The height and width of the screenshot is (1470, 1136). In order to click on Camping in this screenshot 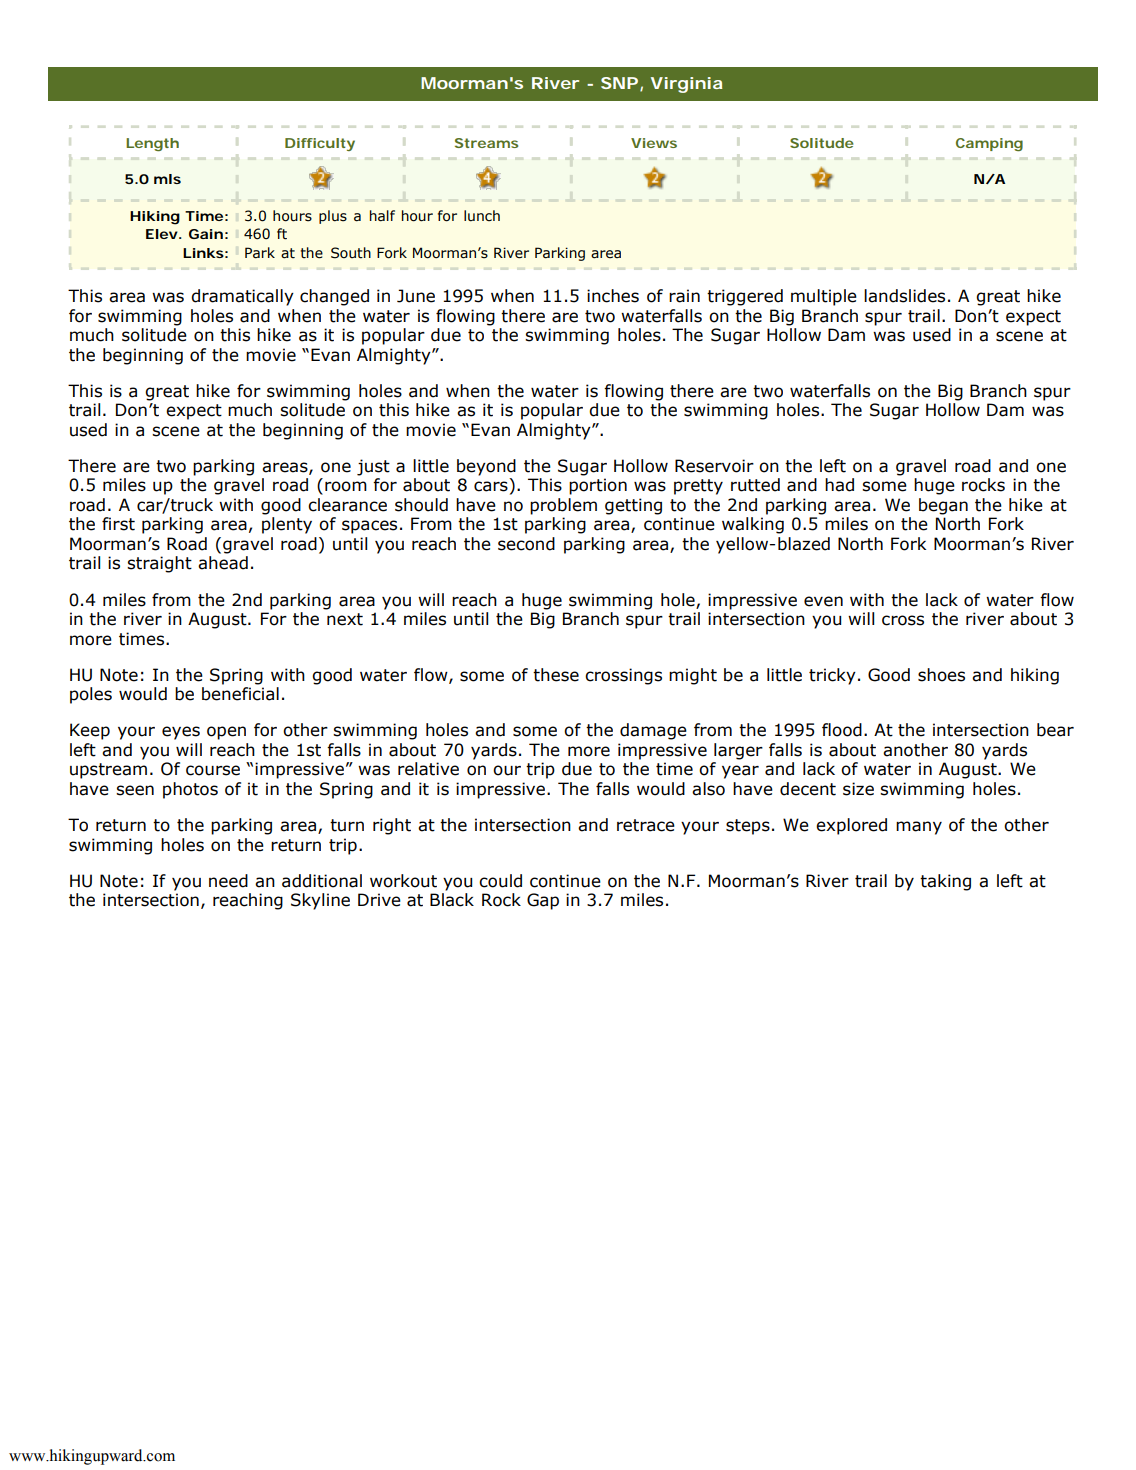, I will do `click(989, 144)`.
